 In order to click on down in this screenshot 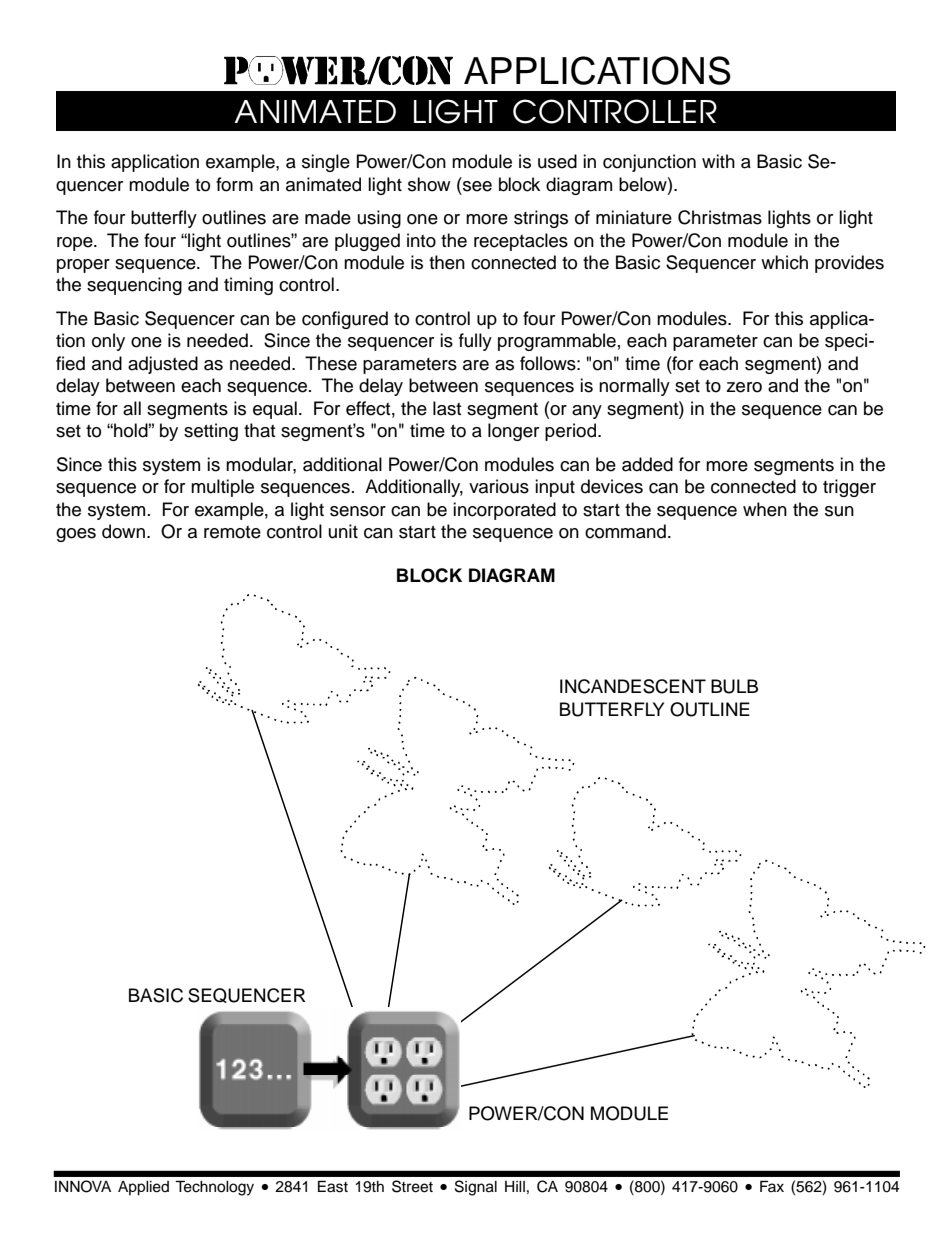, I will do `click(123, 531)`.
